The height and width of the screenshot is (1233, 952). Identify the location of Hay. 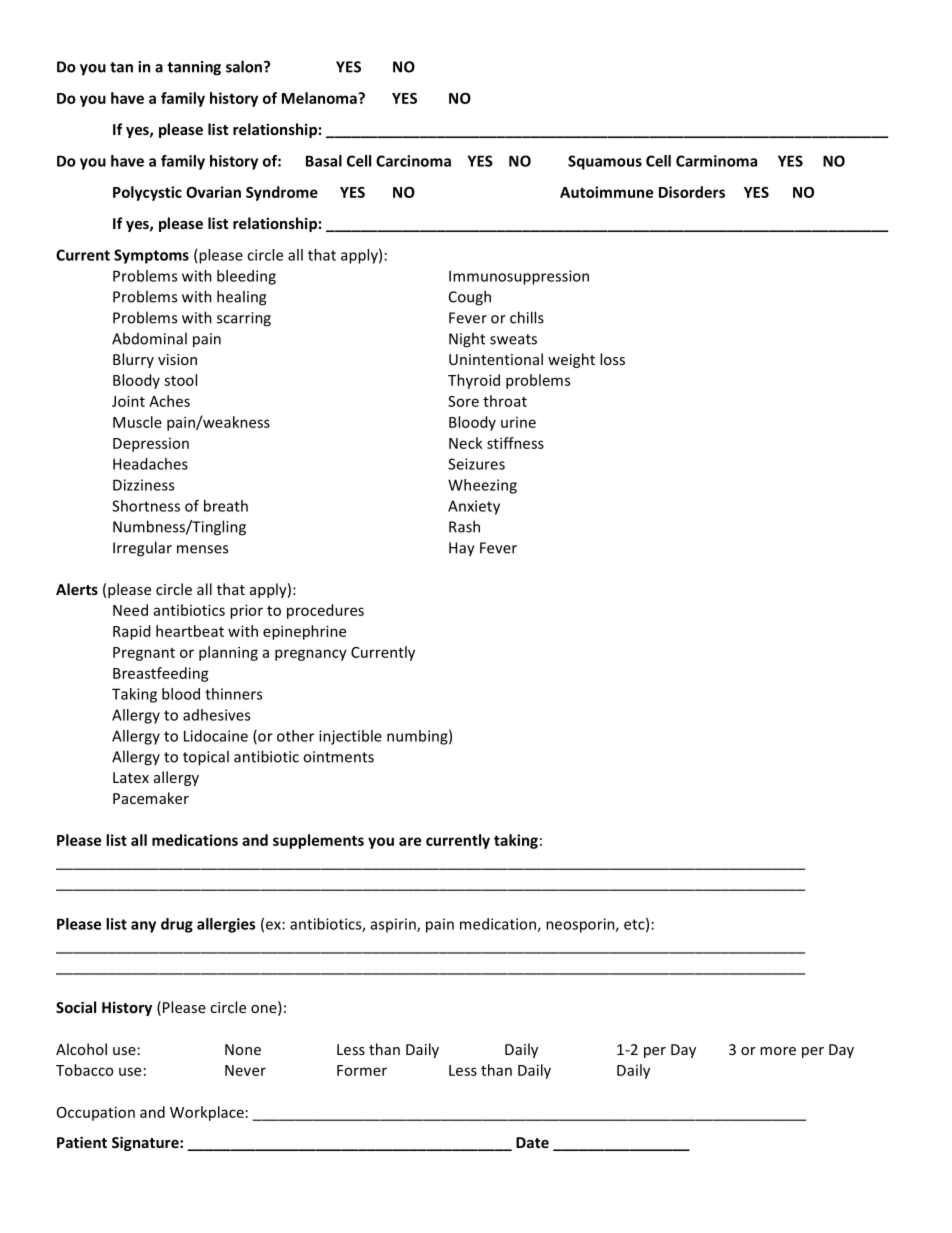
(462, 549).
